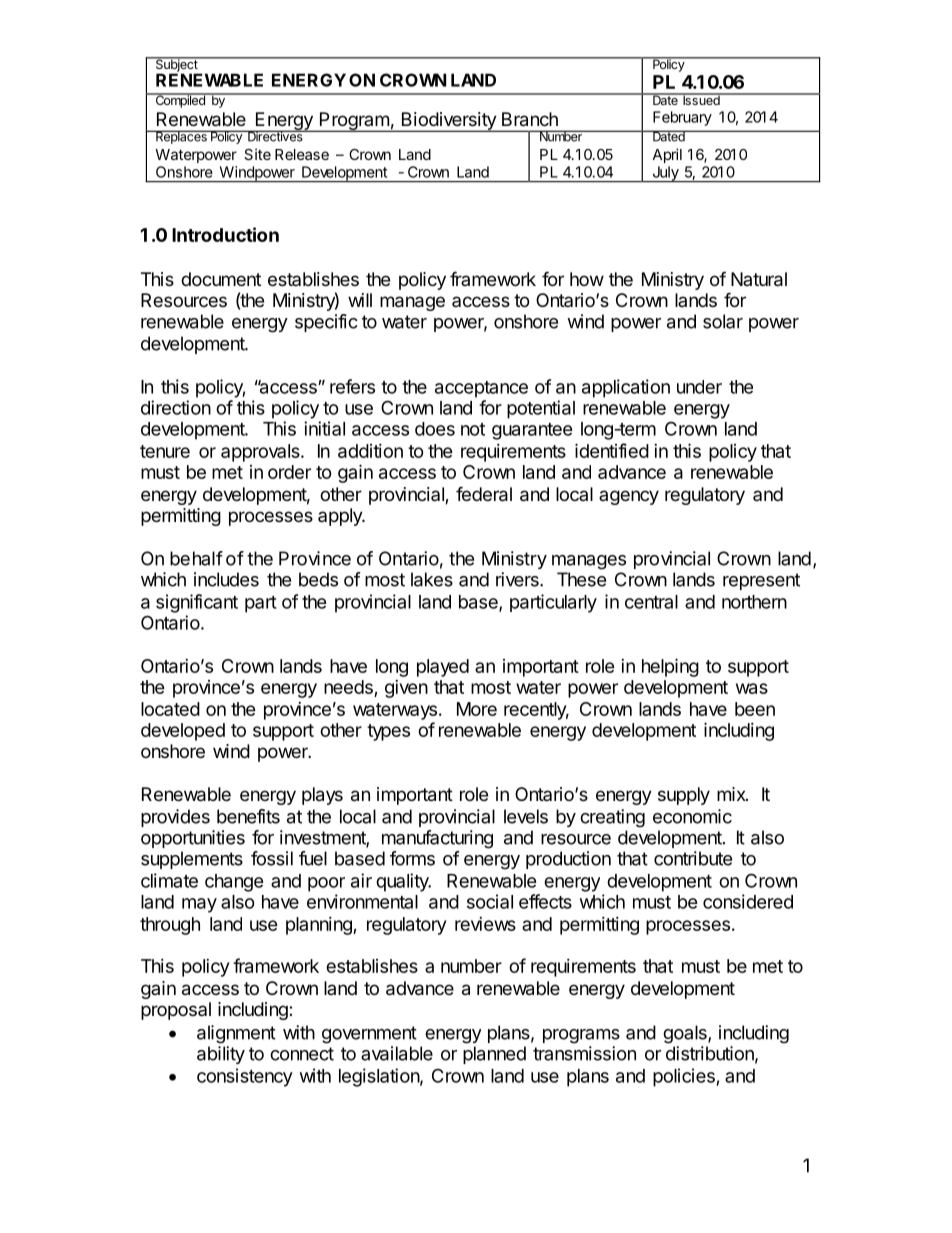 Image resolution: width=952 pixels, height=1233 pixels. I want to click on alignment, so click(236, 1034).
